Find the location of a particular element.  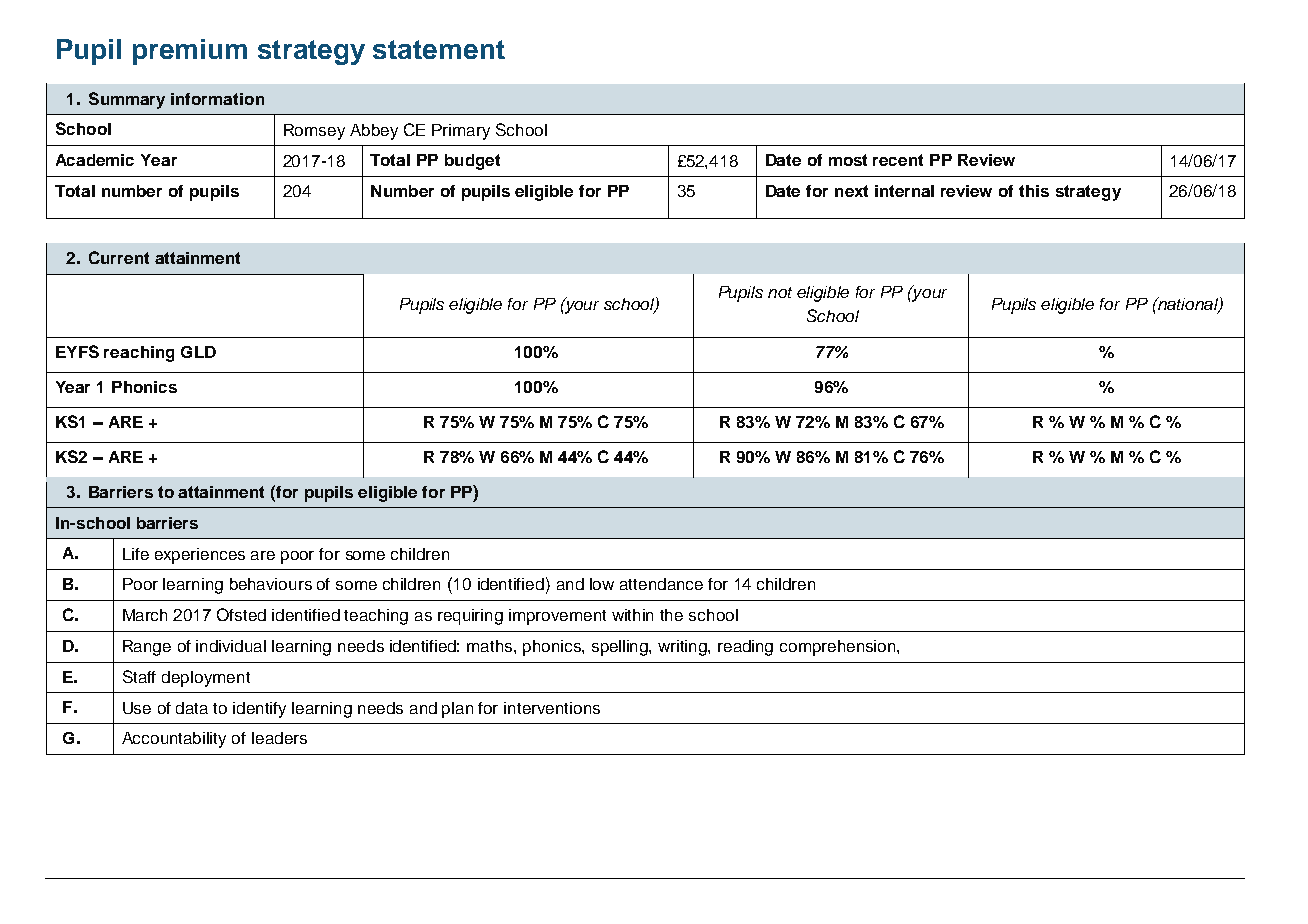

premium is located at coordinates (190, 52).
